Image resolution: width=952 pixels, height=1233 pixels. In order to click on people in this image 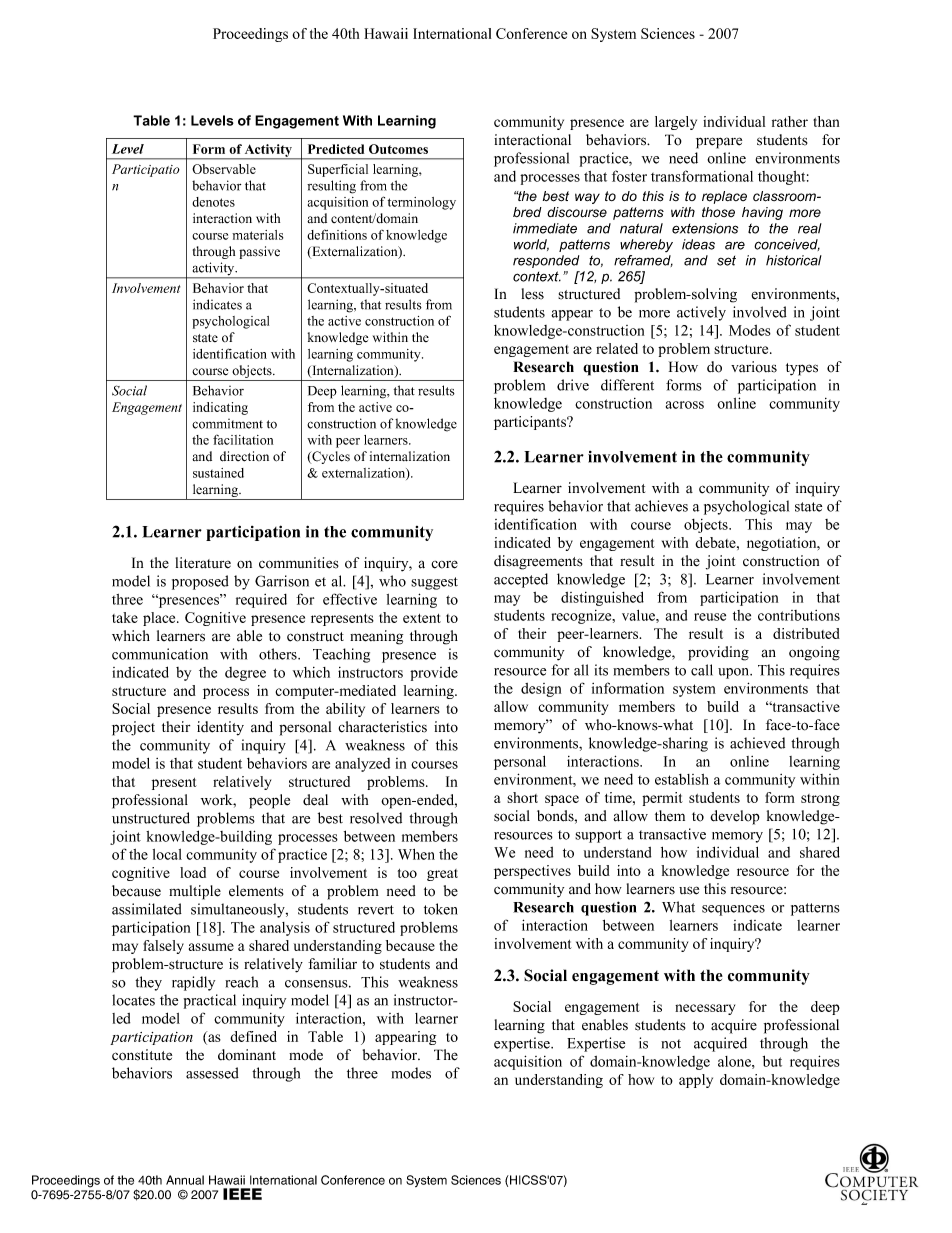, I will do `click(269, 801)`.
